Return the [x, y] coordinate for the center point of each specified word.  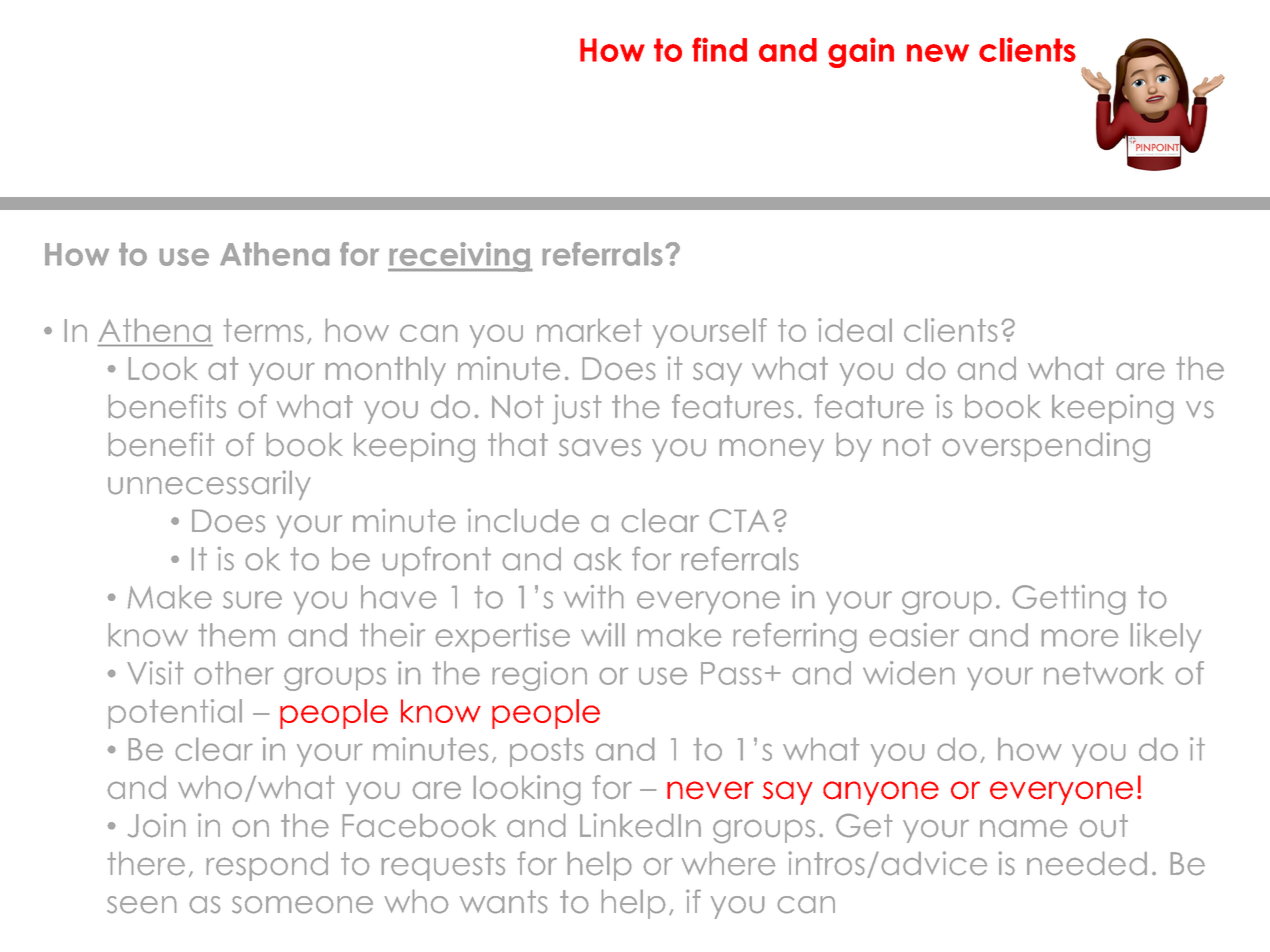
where [728, 863]
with [593, 597]
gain [861, 52]
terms [263, 330]
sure [252, 600]
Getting [1069, 600]
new [938, 53]
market [589, 330]
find [719, 49]
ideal [855, 330]
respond [267, 866]
